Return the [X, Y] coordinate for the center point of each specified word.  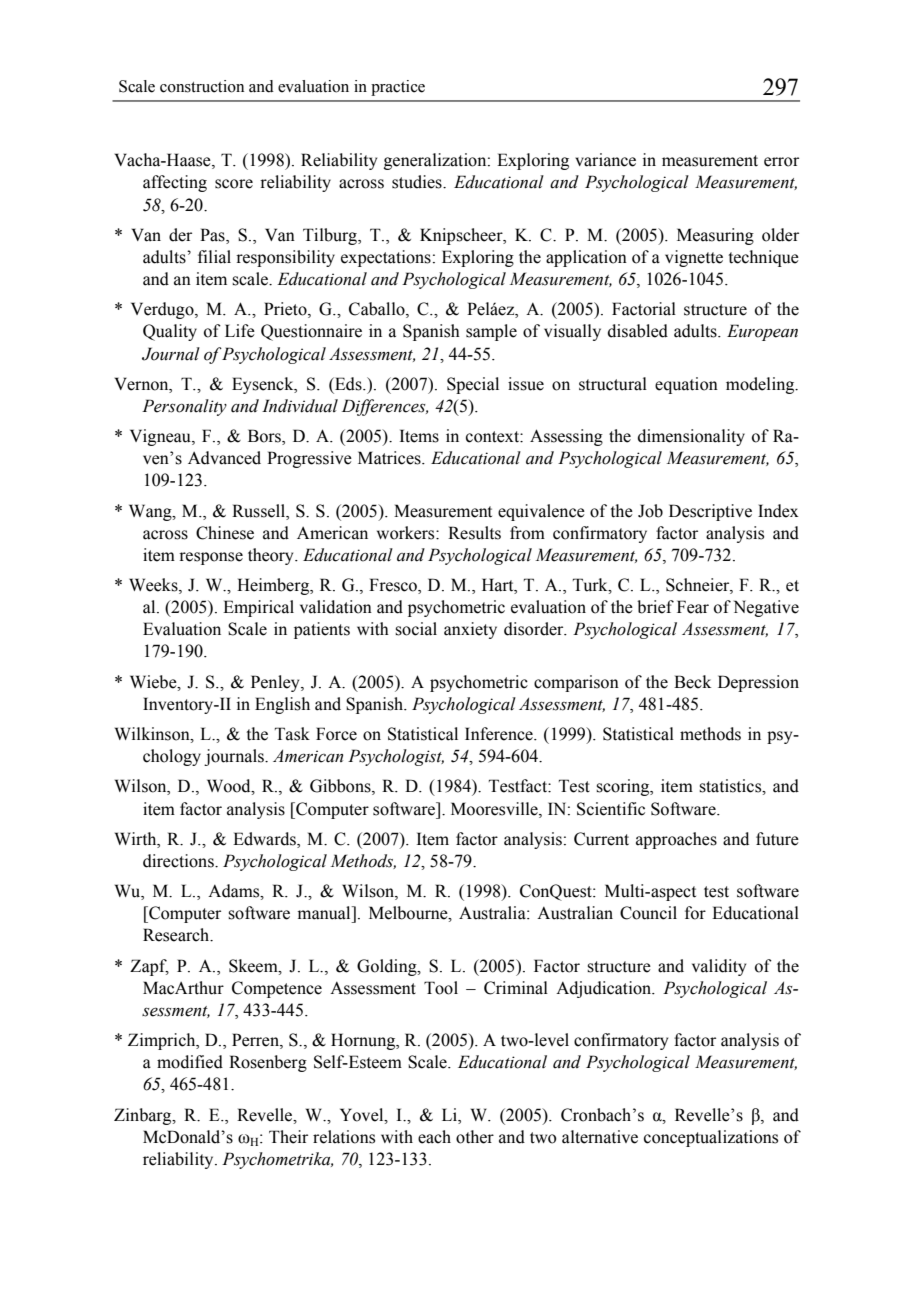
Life [240, 331]
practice [398, 88]
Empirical [258, 608]
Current [601, 839]
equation [686, 385]
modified [190, 1062]
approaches [676, 840]
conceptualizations [711, 1138]
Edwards [265, 839]
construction [202, 86]
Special [473, 385]
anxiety [470, 630]
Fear [693, 607]
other [475, 1137]
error [781, 162]
